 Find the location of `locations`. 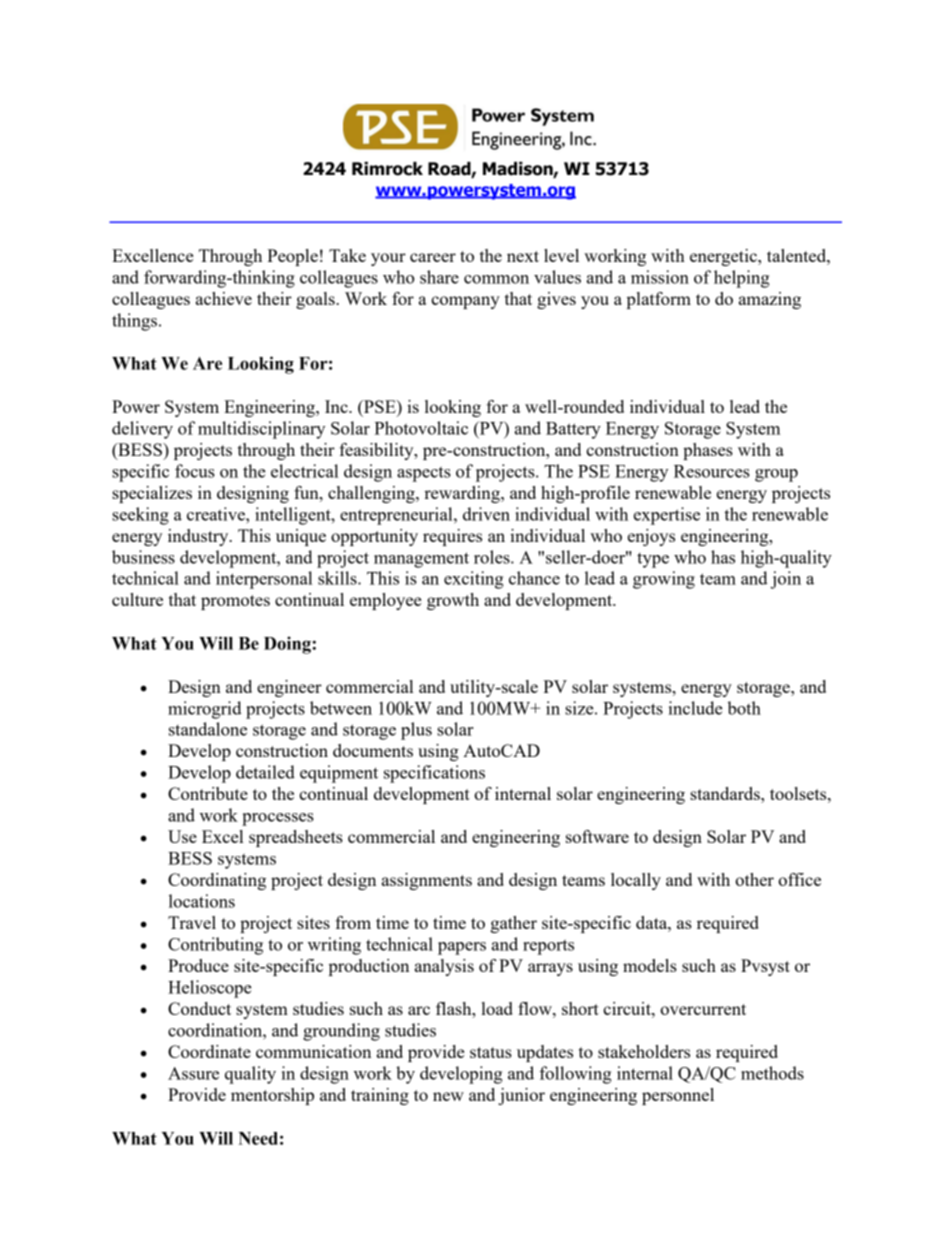

locations is located at coordinates (202, 901).
